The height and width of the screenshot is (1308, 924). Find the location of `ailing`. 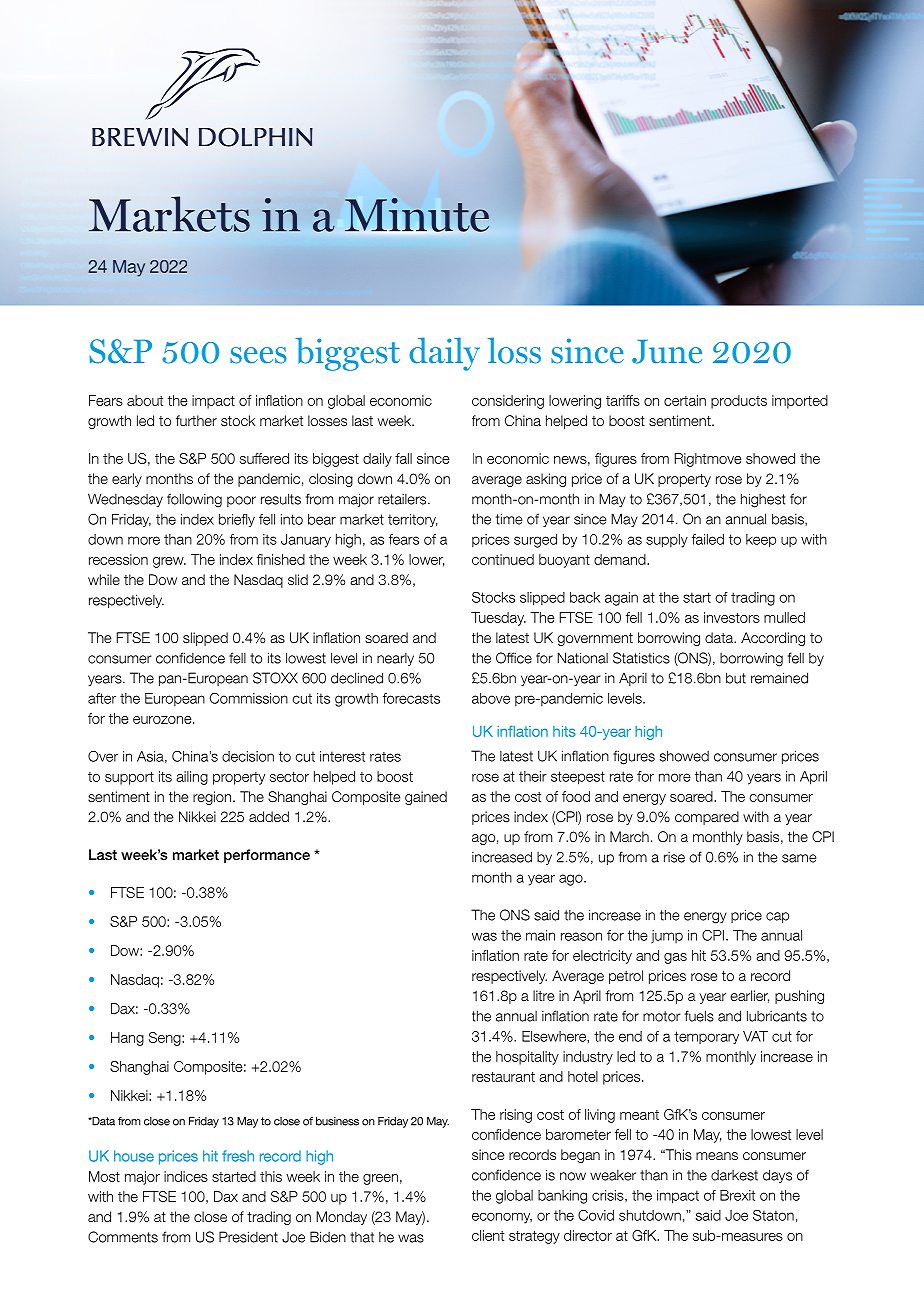

ailing is located at coordinates (192, 778).
